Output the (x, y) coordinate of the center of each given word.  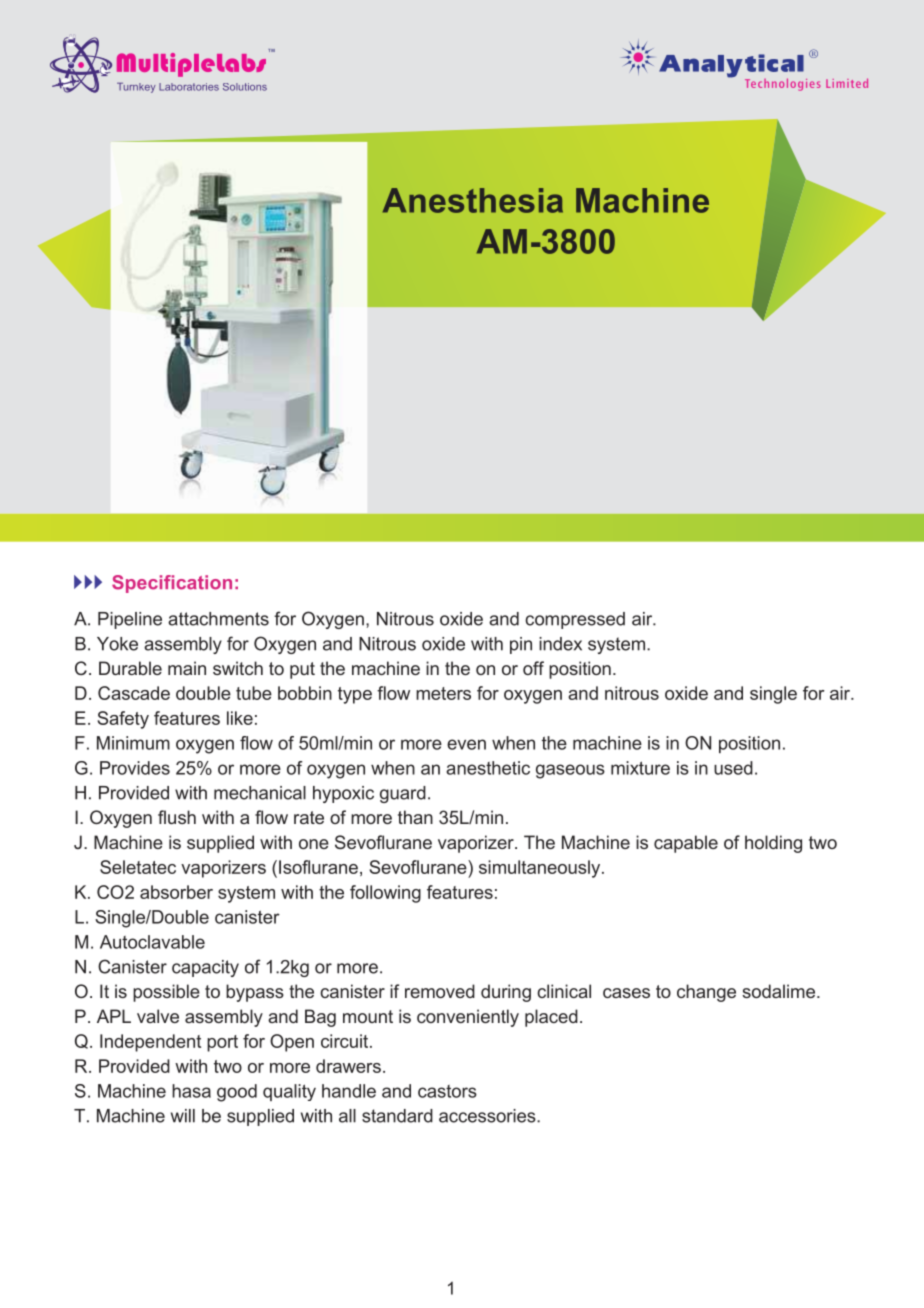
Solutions (245, 87)
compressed (575, 620)
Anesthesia (473, 200)
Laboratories (189, 87)
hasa (191, 1091)
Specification (172, 584)
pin (521, 645)
